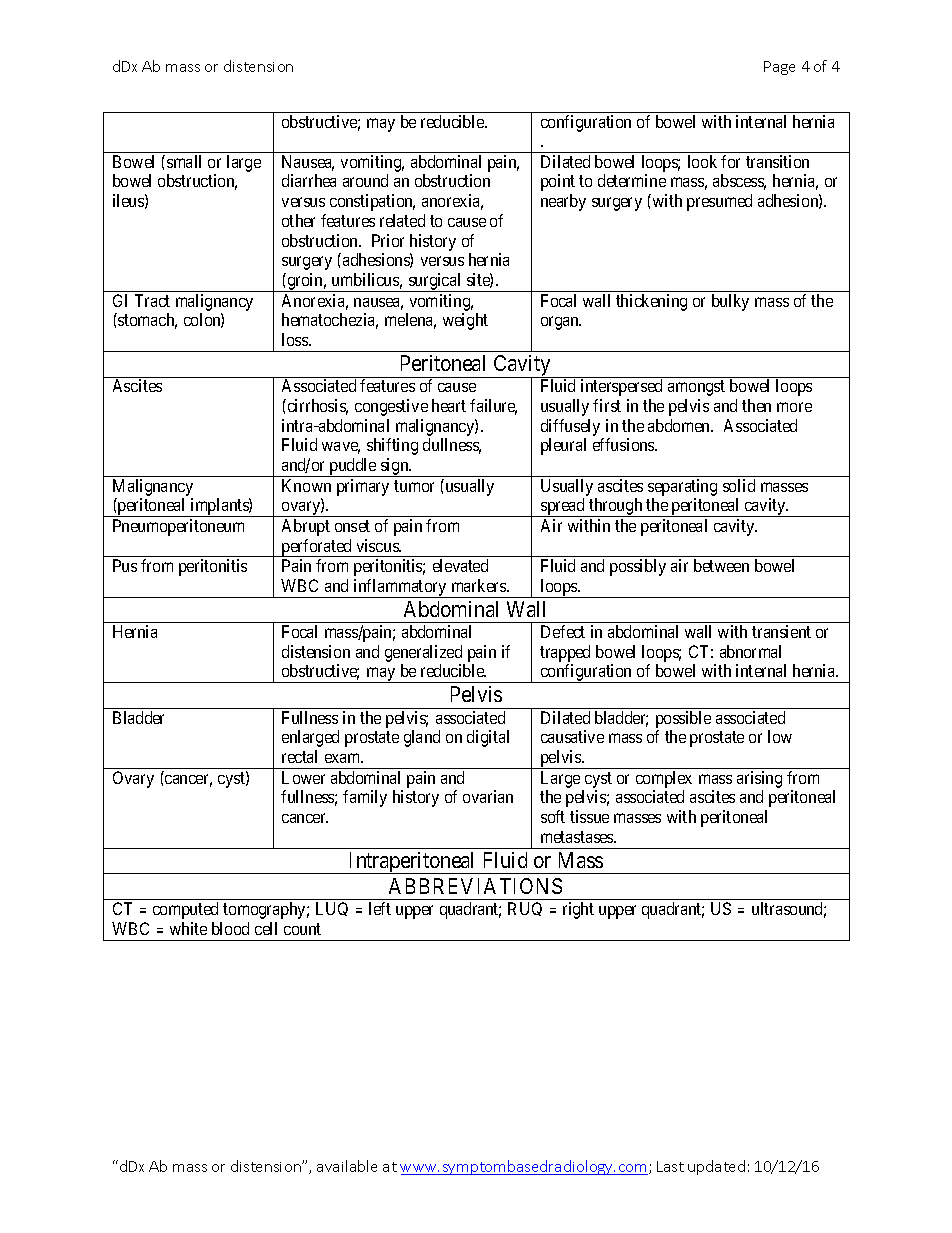 This image has height=1233, width=952. Describe the element at coordinates (480, 585) in the image. I see `markers` at that location.
